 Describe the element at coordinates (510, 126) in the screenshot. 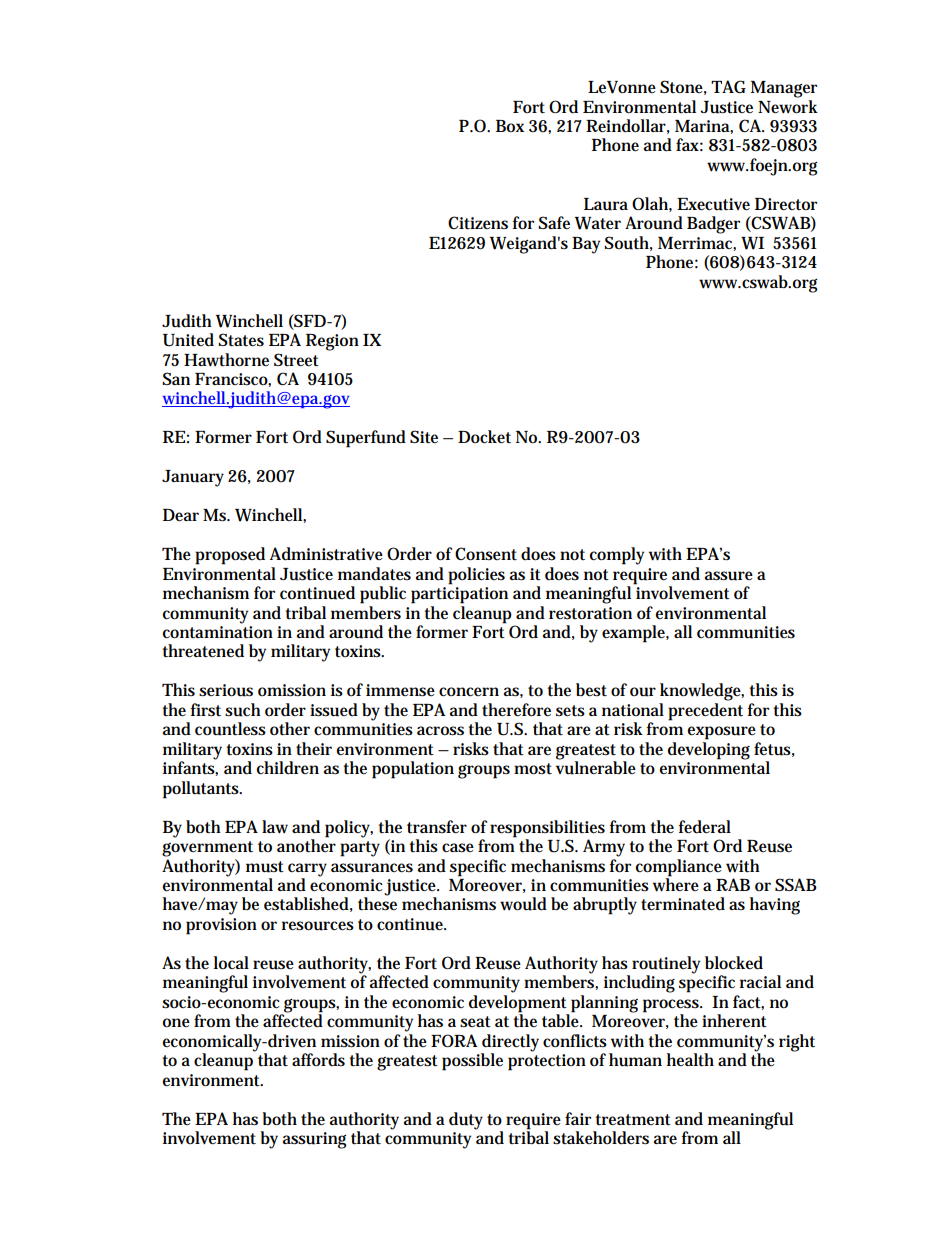

I see `Box` at that location.
